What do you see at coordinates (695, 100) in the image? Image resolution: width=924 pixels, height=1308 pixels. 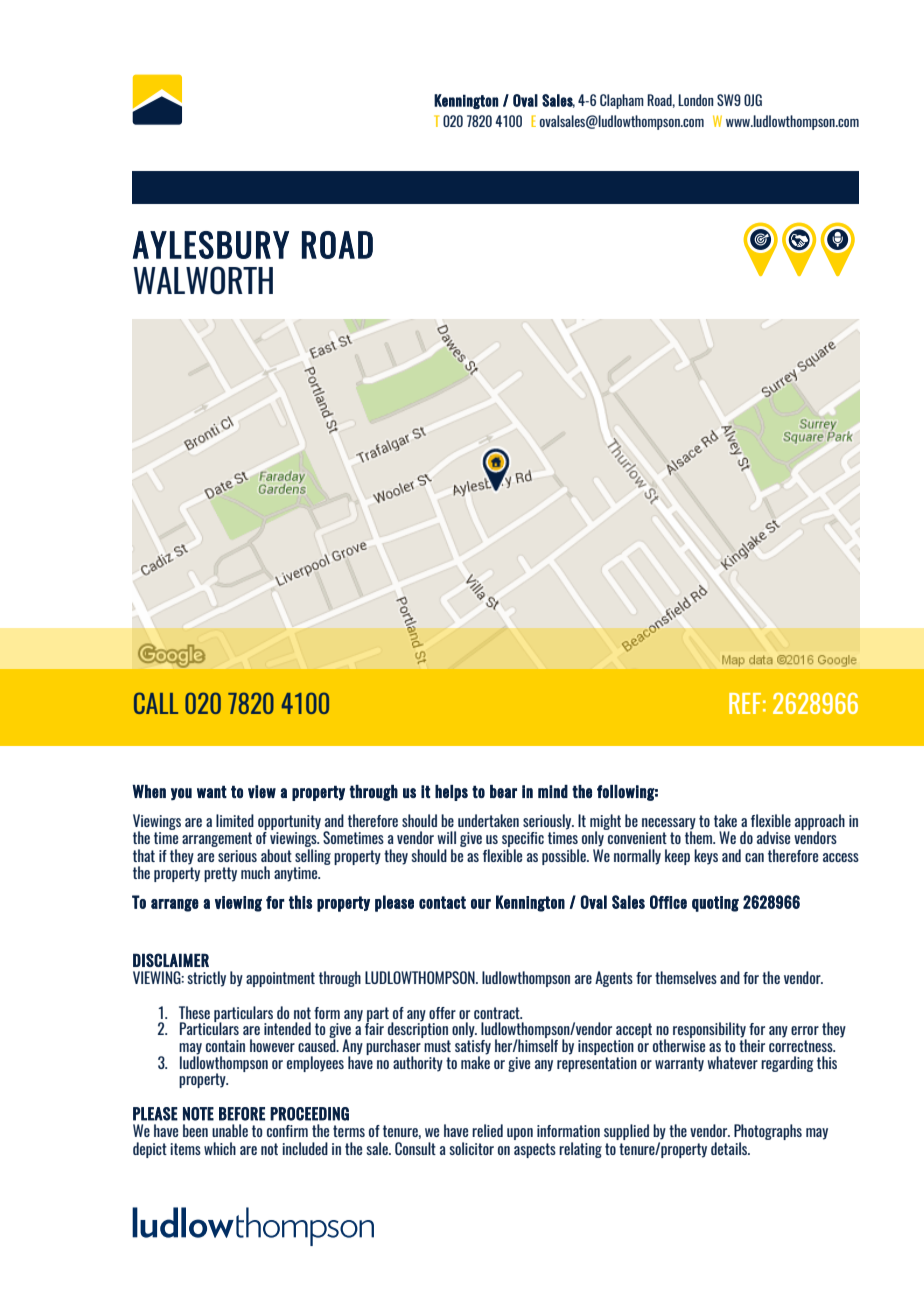 I see `London` at bounding box center [695, 100].
